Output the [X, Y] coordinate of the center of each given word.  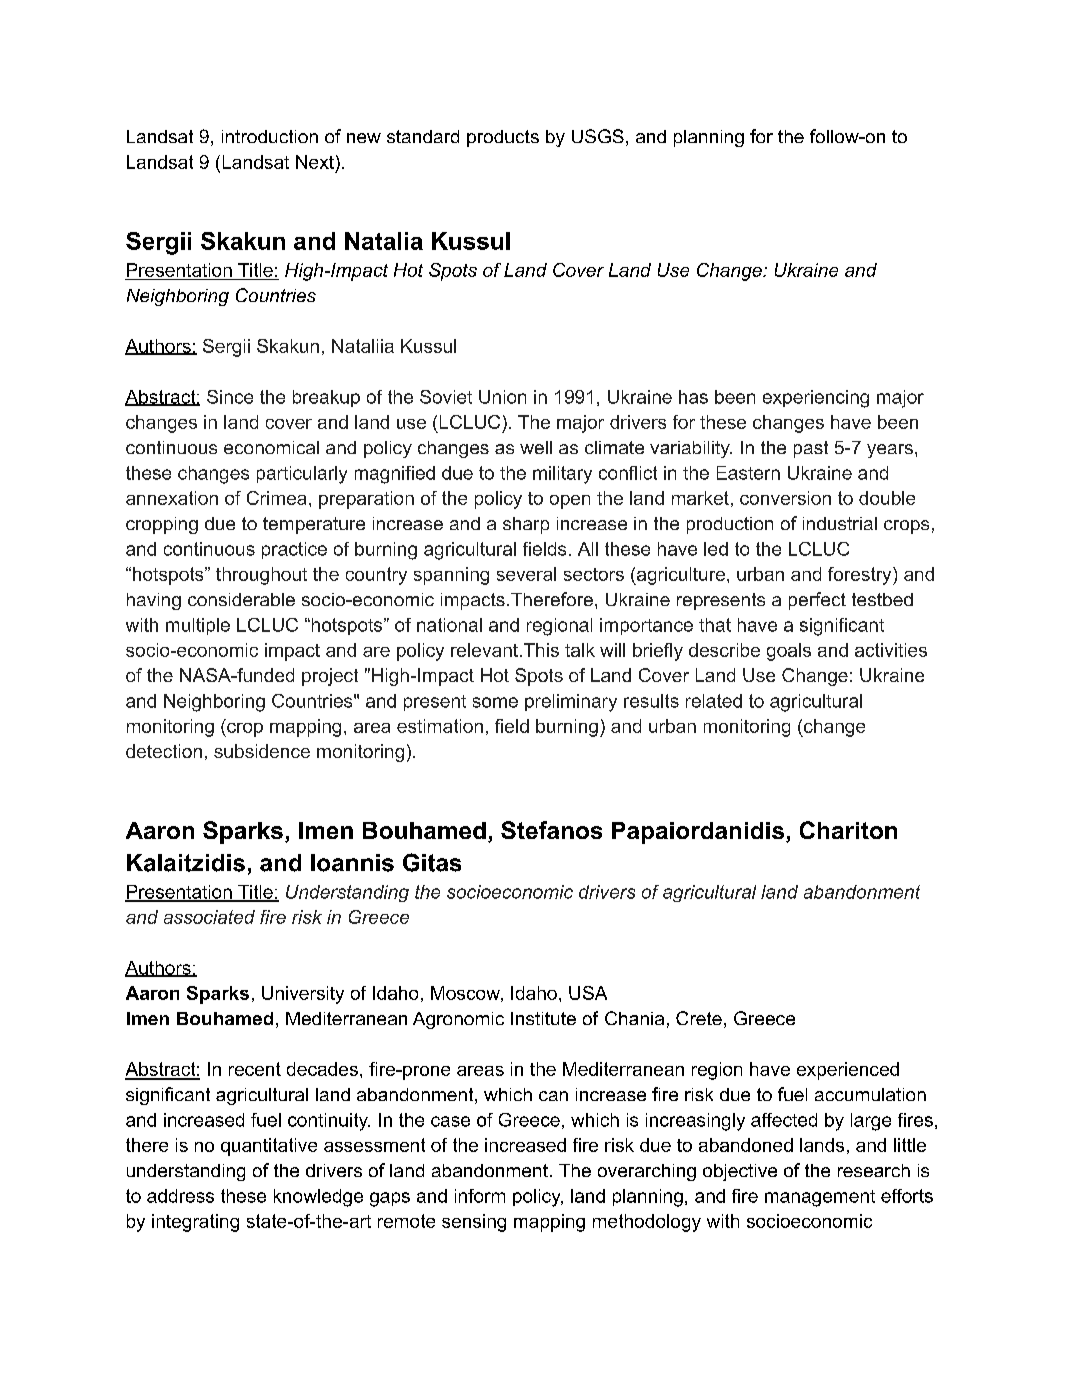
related [714, 701]
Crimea [276, 498]
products [503, 138]
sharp [526, 525]
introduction [270, 136]
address [180, 1196]
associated [209, 917]
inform [480, 1196]
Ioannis [352, 863]
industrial [840, 523]
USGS [598, 136]
